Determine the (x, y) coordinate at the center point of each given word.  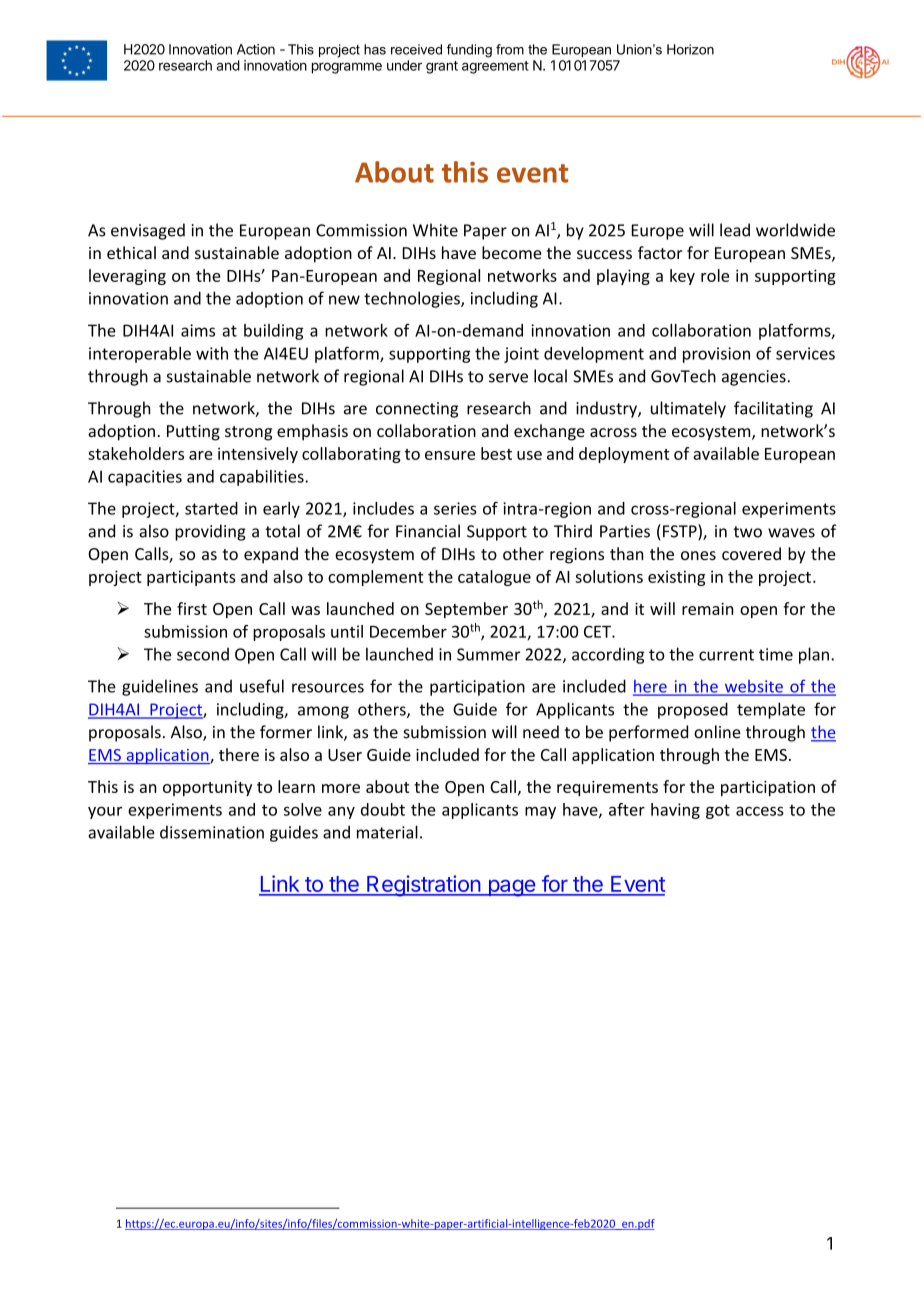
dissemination (212, 832)
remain (707, 609)
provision (716, 355)
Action (256, 49)
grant (442, 67)
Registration (423, 886)
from (510, 49)
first (192, 608)
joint (521, 355)
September (466, 610)
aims (198, 330)
